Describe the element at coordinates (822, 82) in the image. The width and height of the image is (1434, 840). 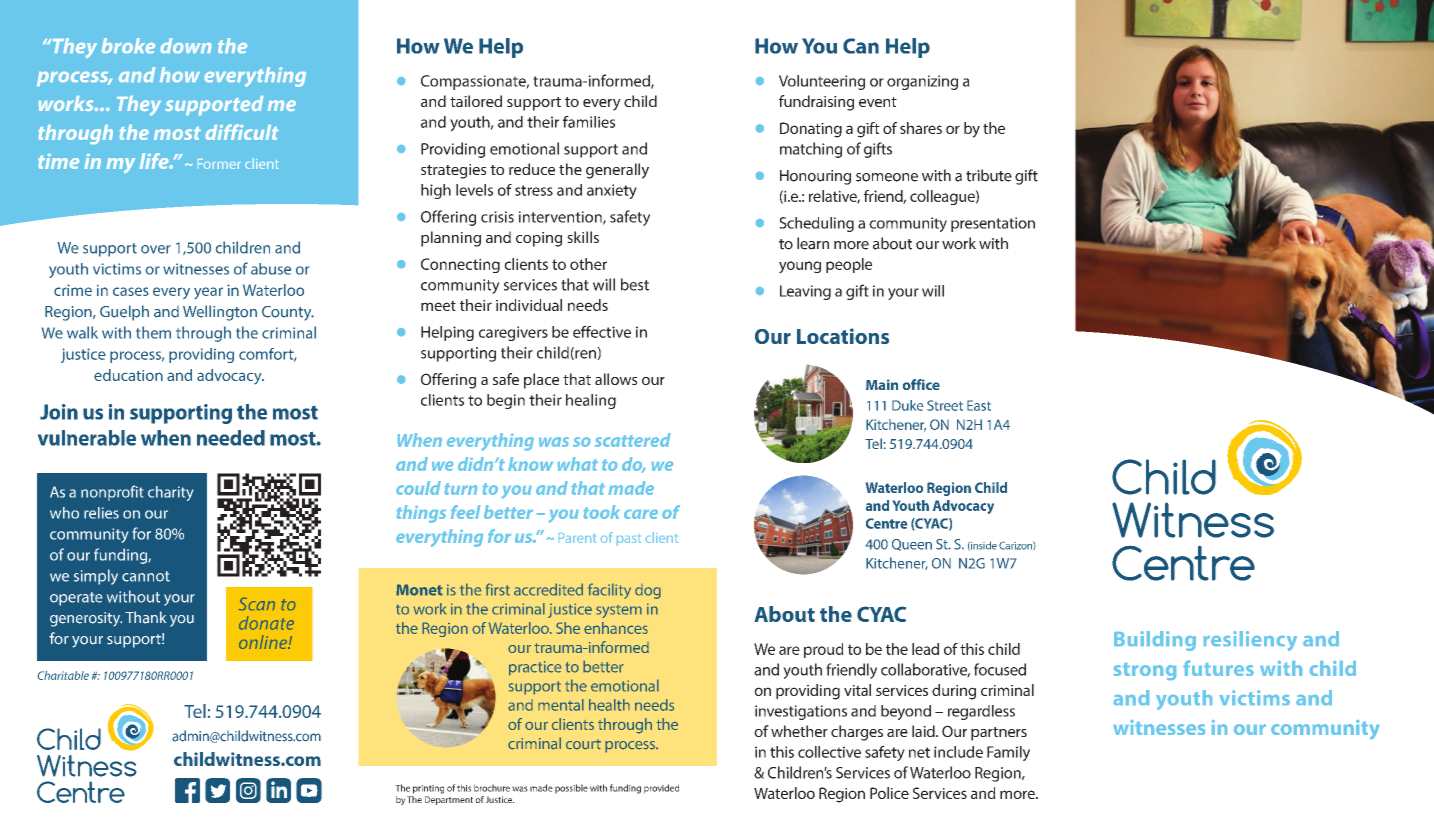
I see `Volunteering` at that location.
